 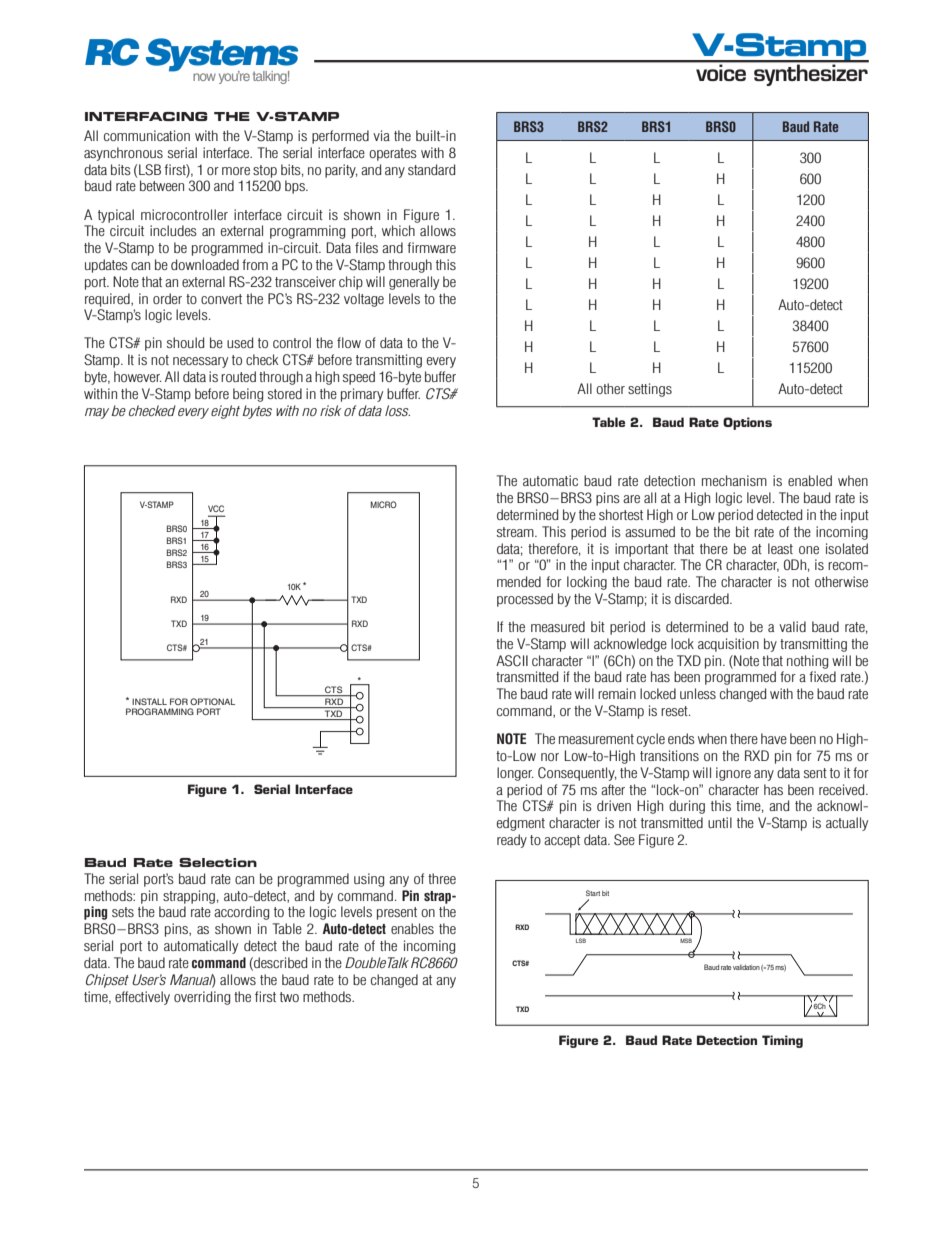 What do you see at coordinates (774, 738) in the screenshot?
I see `have` at bounding box center [774, 738].
